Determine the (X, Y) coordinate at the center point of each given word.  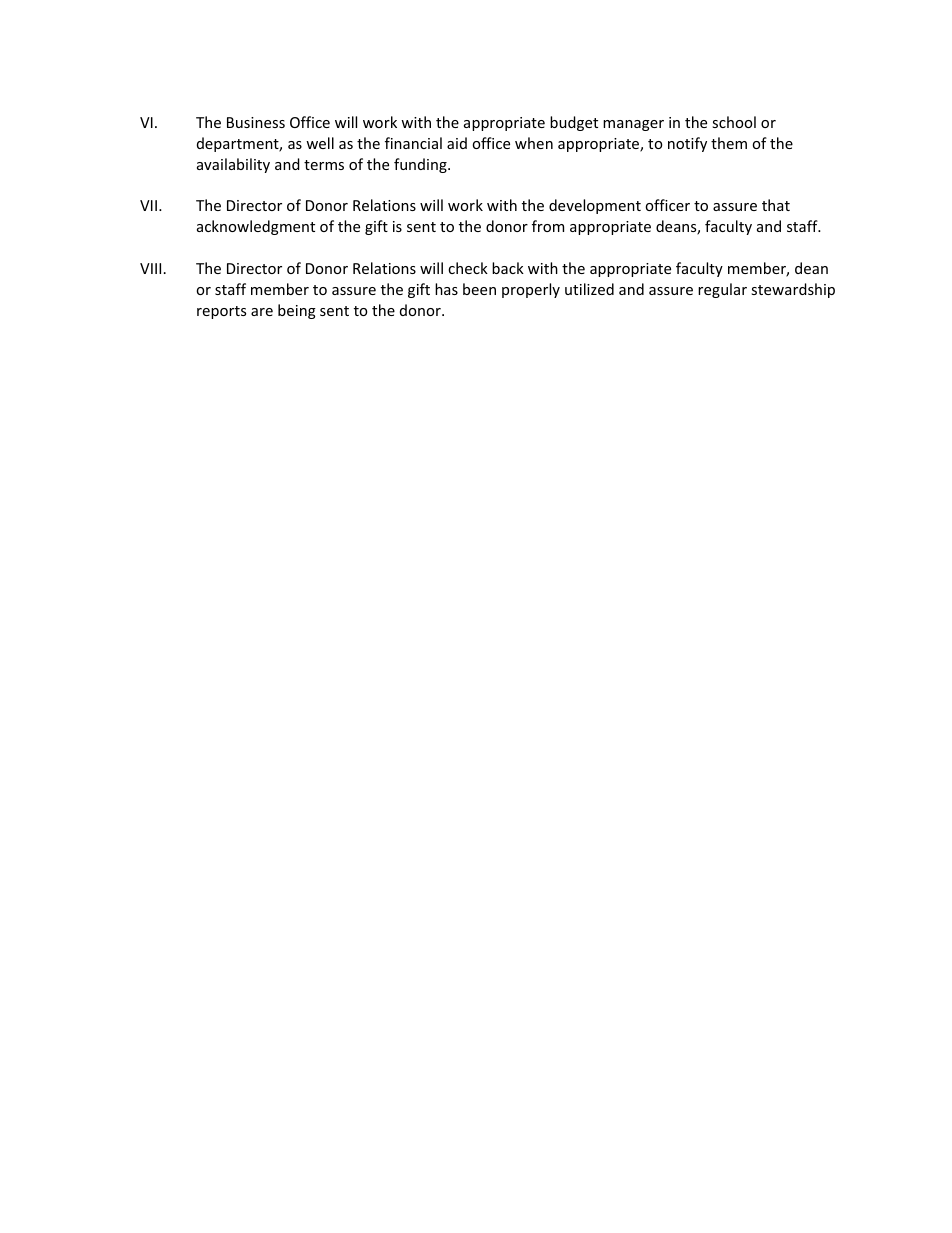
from (548, 226)
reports (221, 312)
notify (687, 144)
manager (633, 125)
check (468, 268)
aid (457, 143)
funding (421, 165)
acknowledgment (256, 227)
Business (256, 122)
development (595, 206)
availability (233, 165)
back (508, 268)
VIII (150, 268)
